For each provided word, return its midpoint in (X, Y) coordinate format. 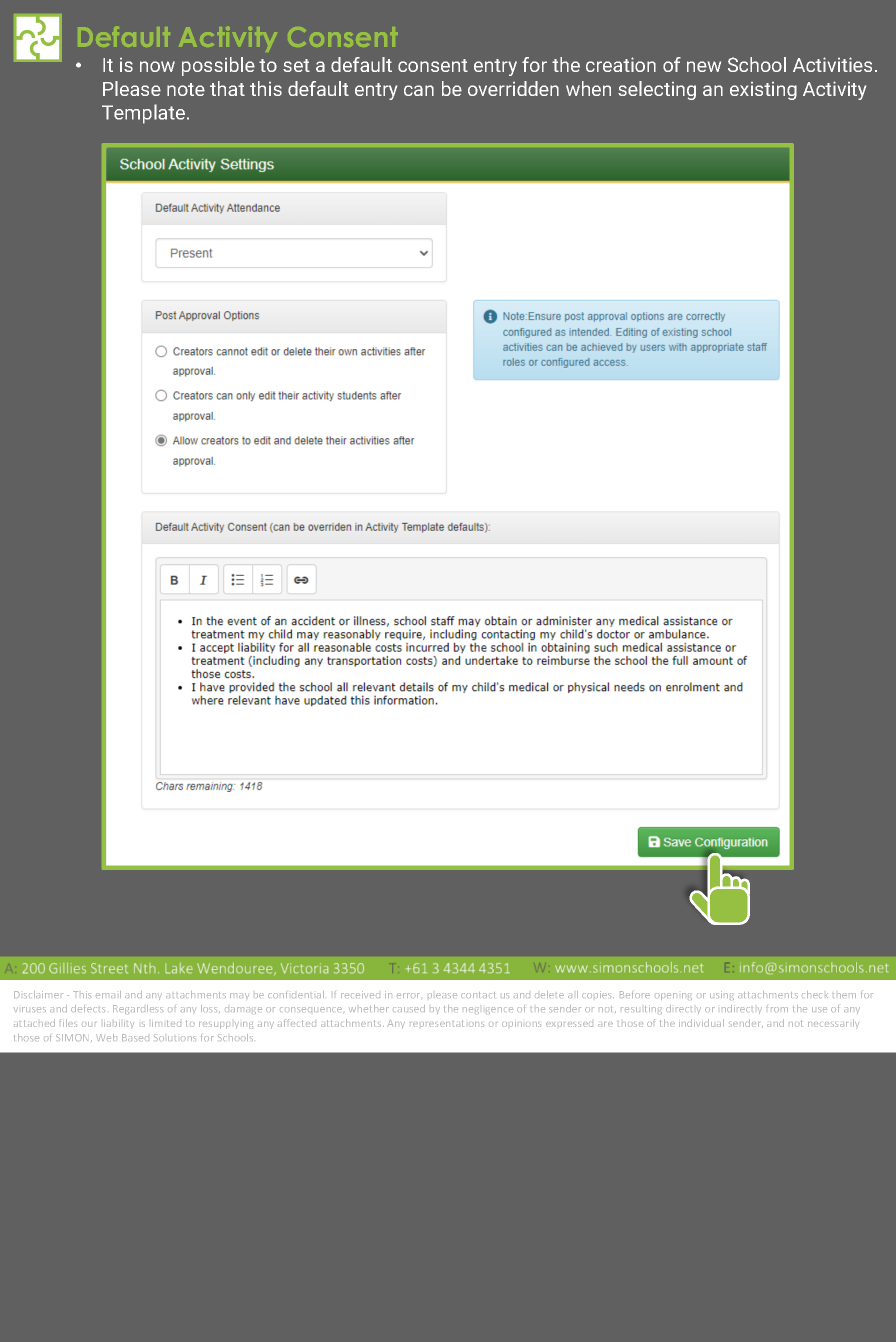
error (408, 995)
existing (763, 91)
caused (409, 1008)
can (419, 90)
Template (143, 114)
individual (701, 1023)
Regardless (137, 1009)
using (722, 995)
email (108, 994)
